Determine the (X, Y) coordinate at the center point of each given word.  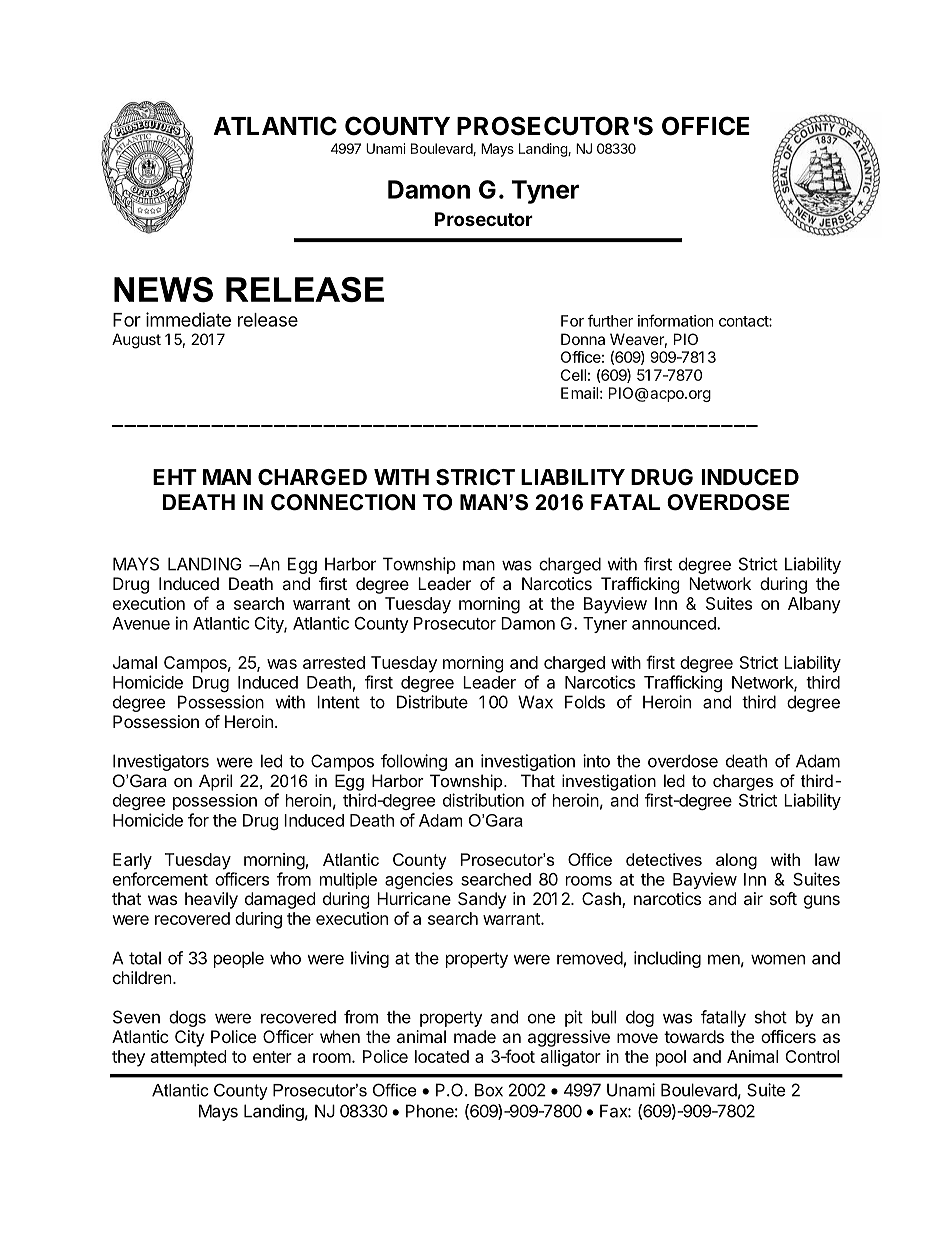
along (736, 861)
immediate (188, 319)
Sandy (482, 900)
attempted (188, 1058)
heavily (211, 900)
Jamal (135, 662)
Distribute (432, 702)
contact (744, 321)
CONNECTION (343, 502)
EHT (175, 477)
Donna (583, 339)
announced (675, 623)
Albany (814, 605)
